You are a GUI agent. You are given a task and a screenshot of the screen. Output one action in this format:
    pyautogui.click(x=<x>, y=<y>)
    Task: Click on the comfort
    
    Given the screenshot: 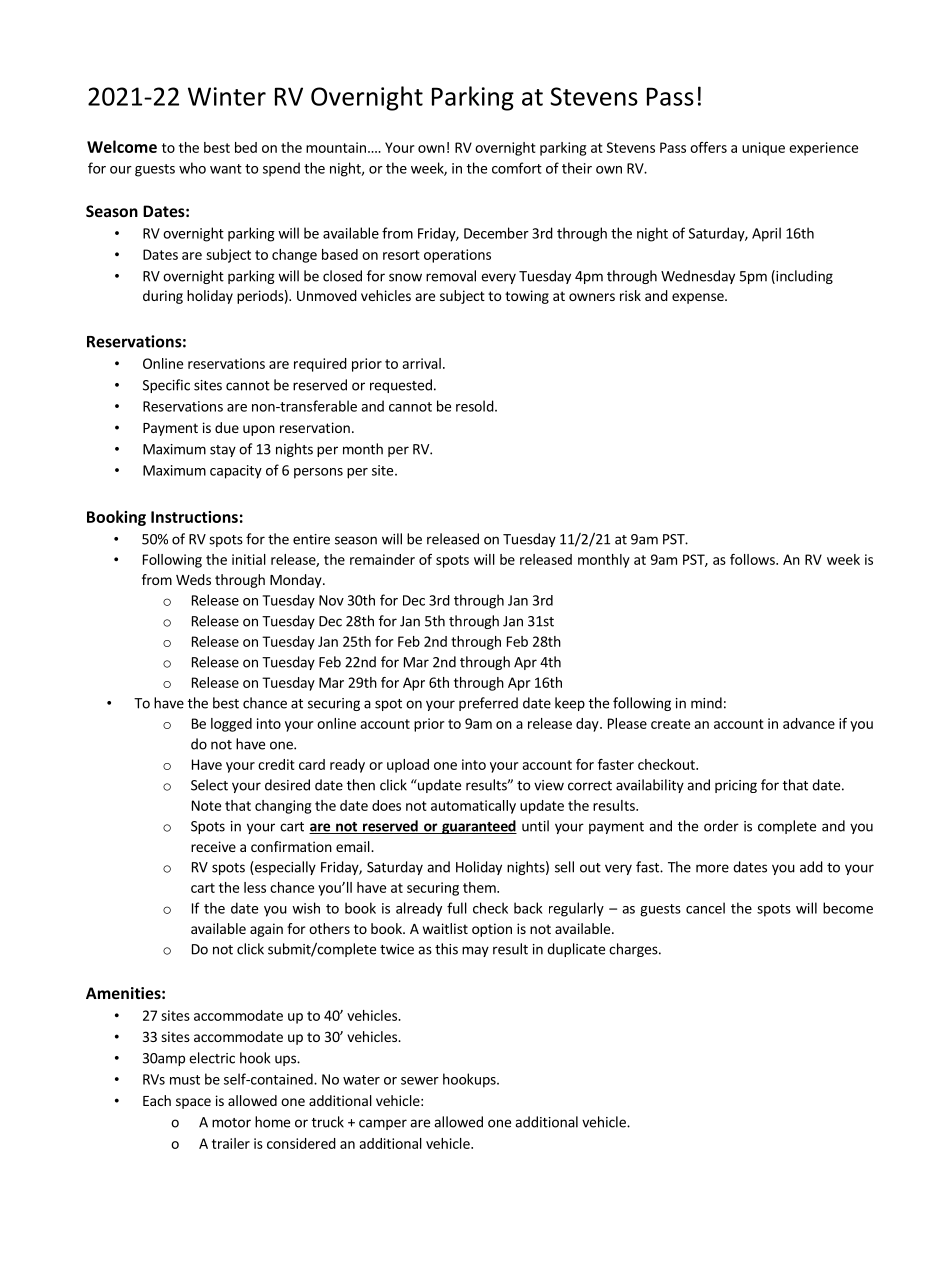 What is the action you would take?
    pyautogui.click(x=517, y=168)
